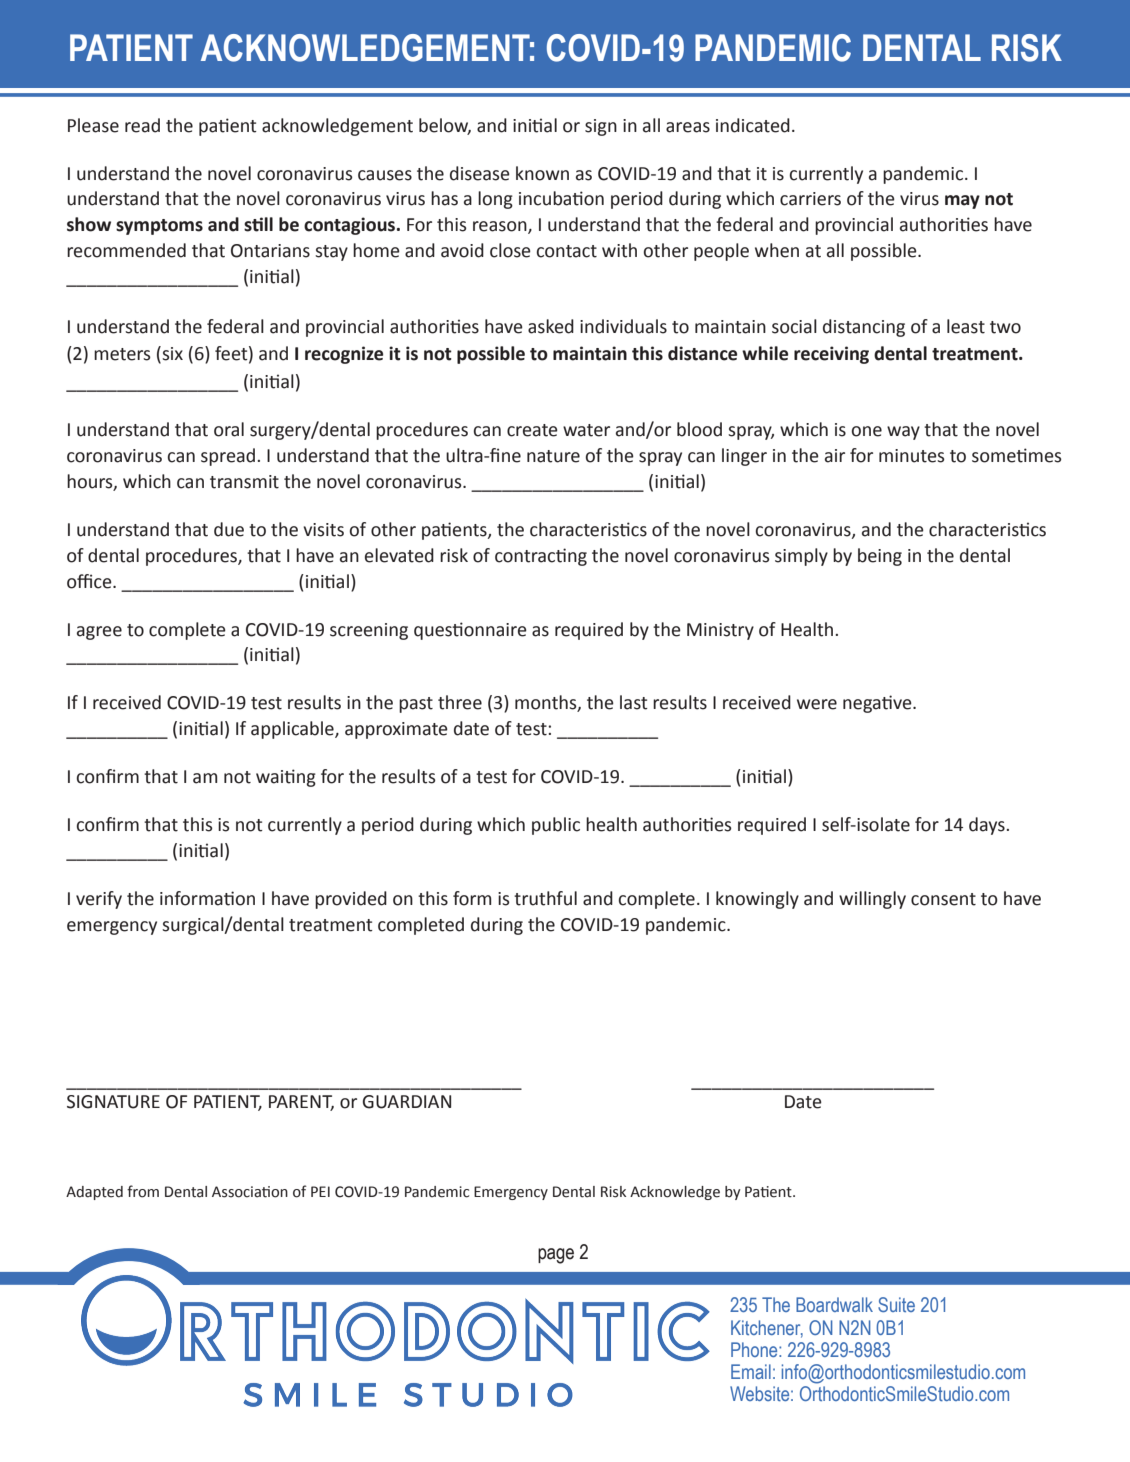 The image size is (1130, 1462). What do you see at coordinates (159, 227) in the screenshot?
I see `symptoms` at bounding box center [159, 227].
